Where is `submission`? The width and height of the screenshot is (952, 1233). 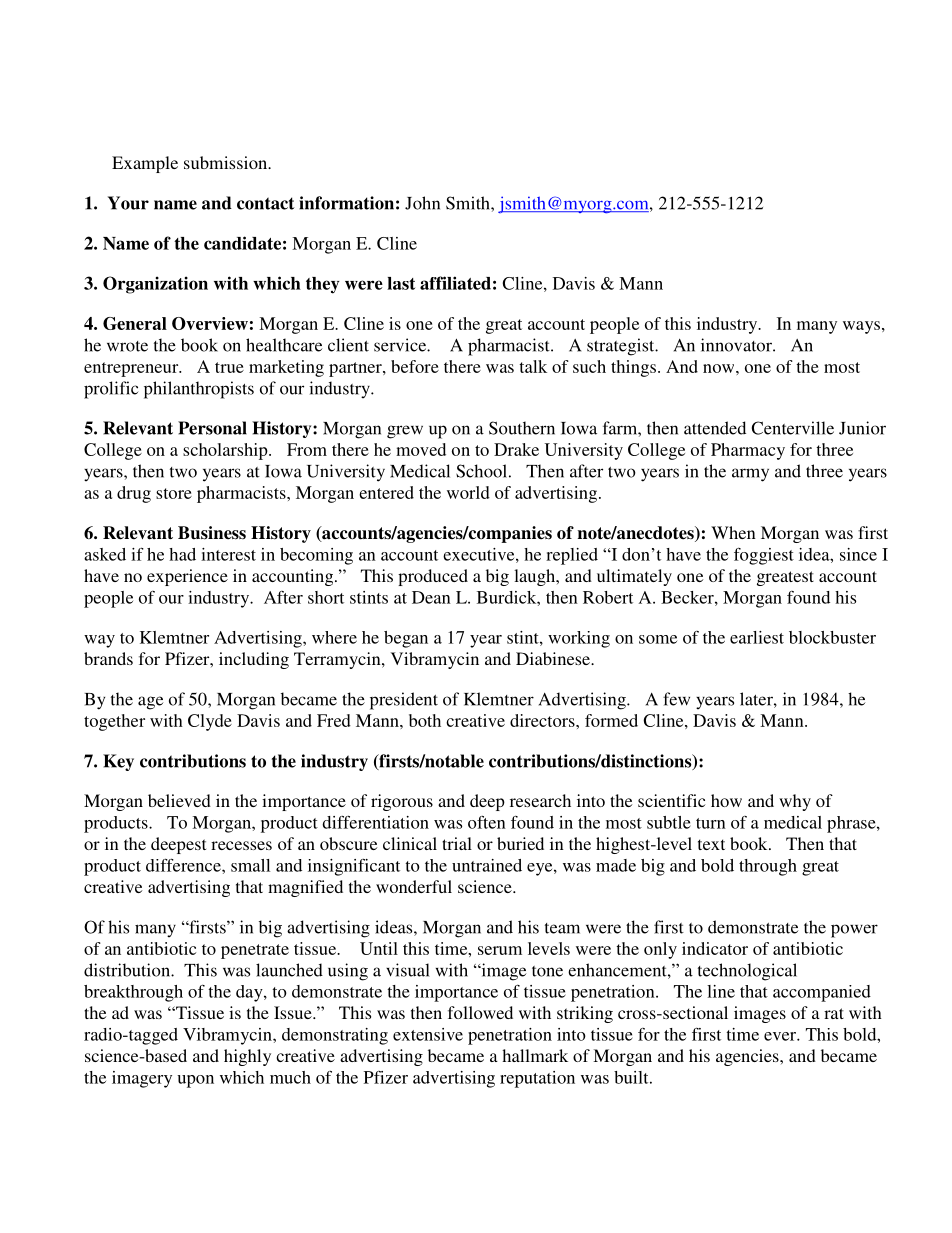
submission is located at coordinates (226, 162).
